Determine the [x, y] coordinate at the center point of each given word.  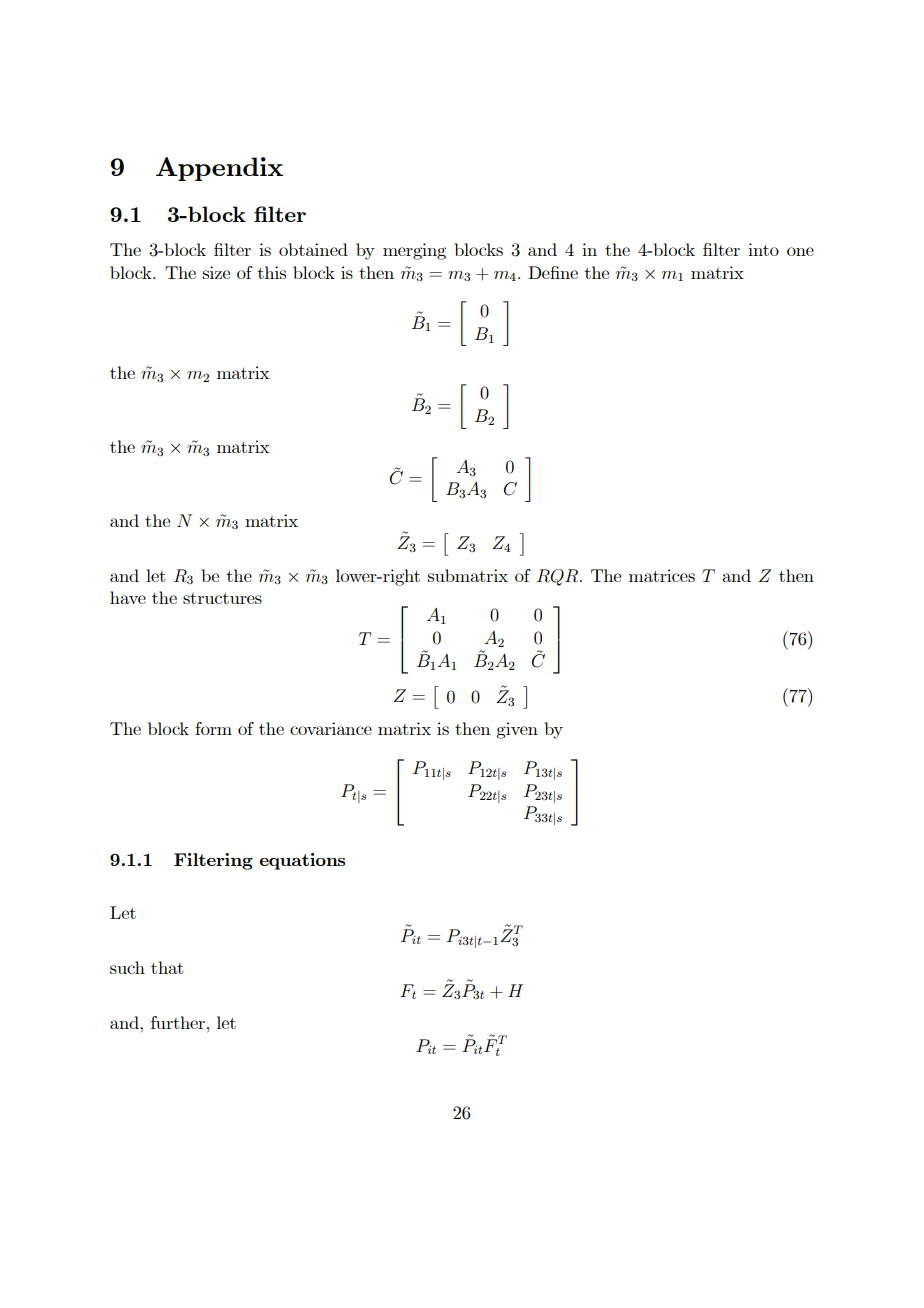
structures [222, 598]
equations [302, 861]
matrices [662, 575]
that [167, 967]
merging [414, 251]
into [763, 249]
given [517, 730]
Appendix [219, 169]
